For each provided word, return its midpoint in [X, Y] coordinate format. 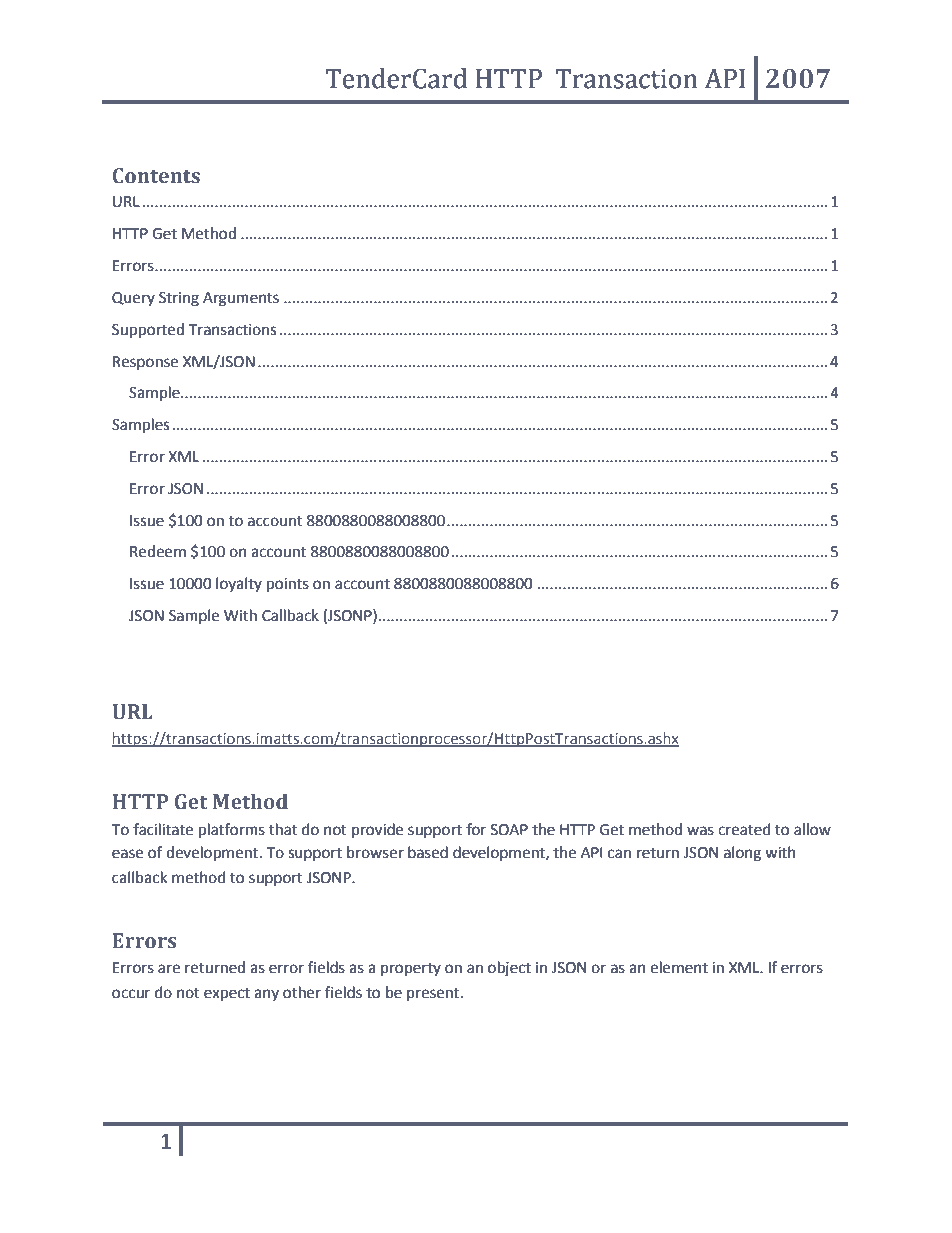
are [169, 969]
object [509, 968]
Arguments [241, 299]
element [679, 967]
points [288, 585]
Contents [156, 176]
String [179, 299]
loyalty [239, 584]
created [744, 829]
